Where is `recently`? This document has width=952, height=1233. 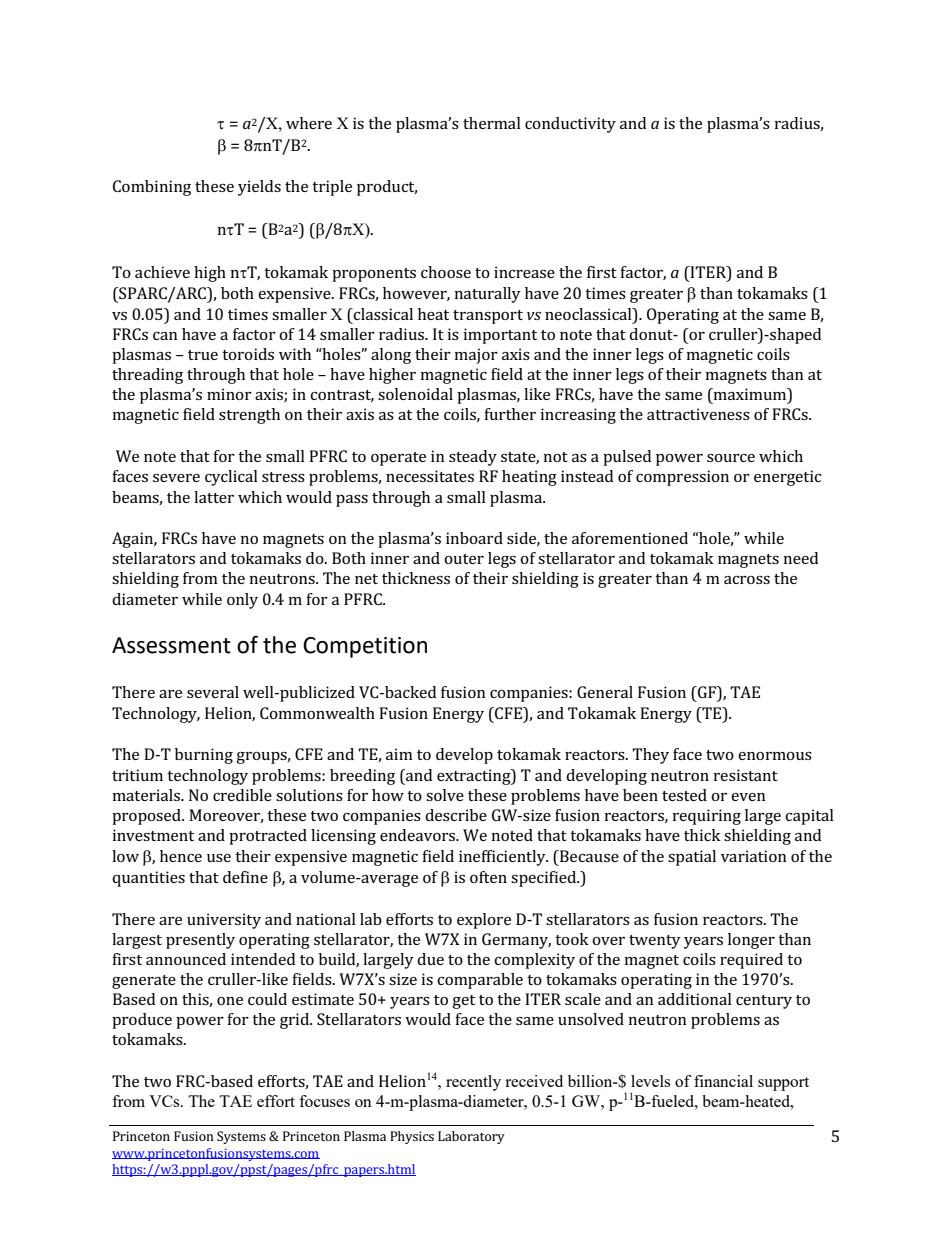 recently is located at coordinates (473, 1083).
